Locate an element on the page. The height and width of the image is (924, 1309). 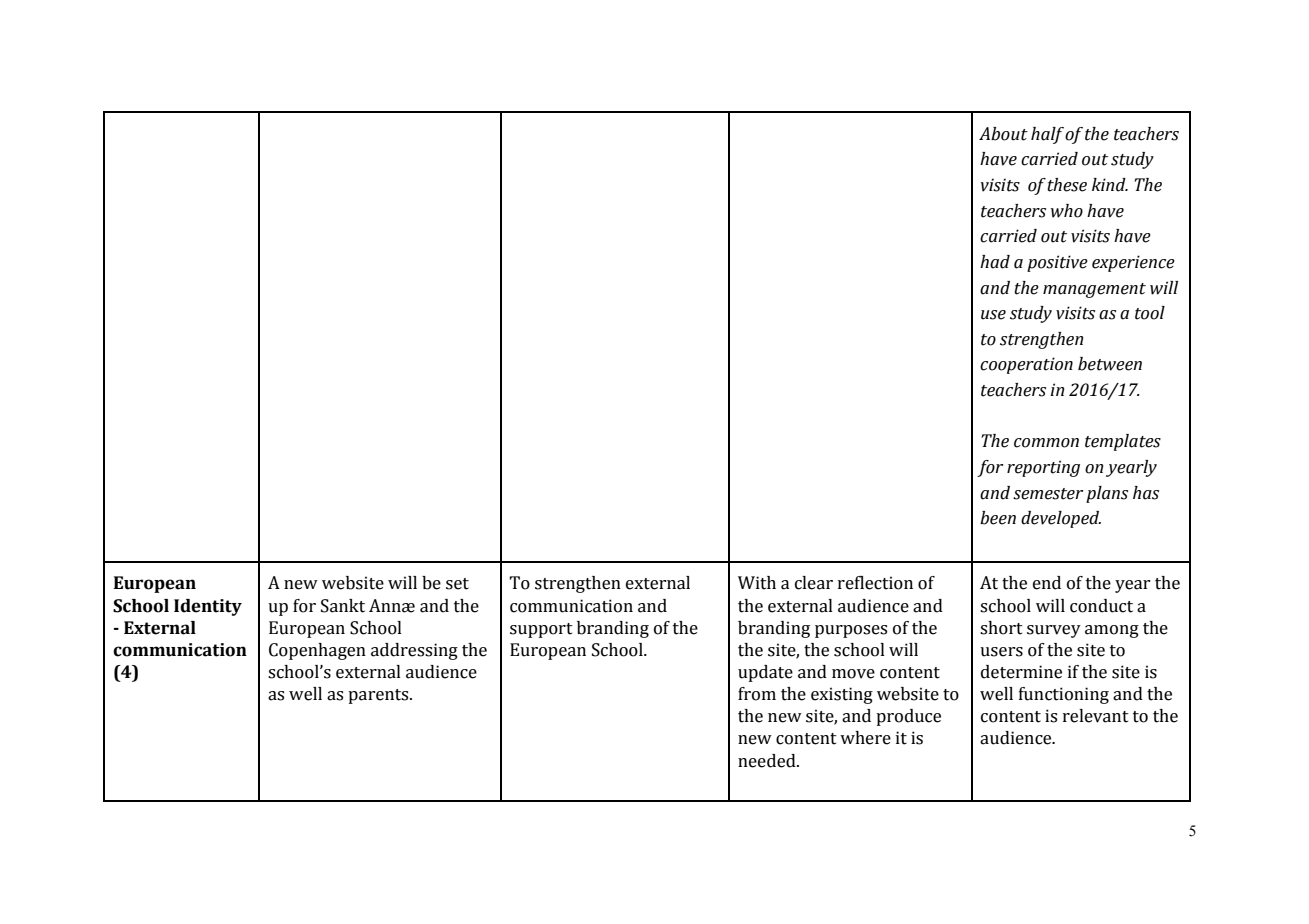
positive is located at coordinates (1057, 263).
